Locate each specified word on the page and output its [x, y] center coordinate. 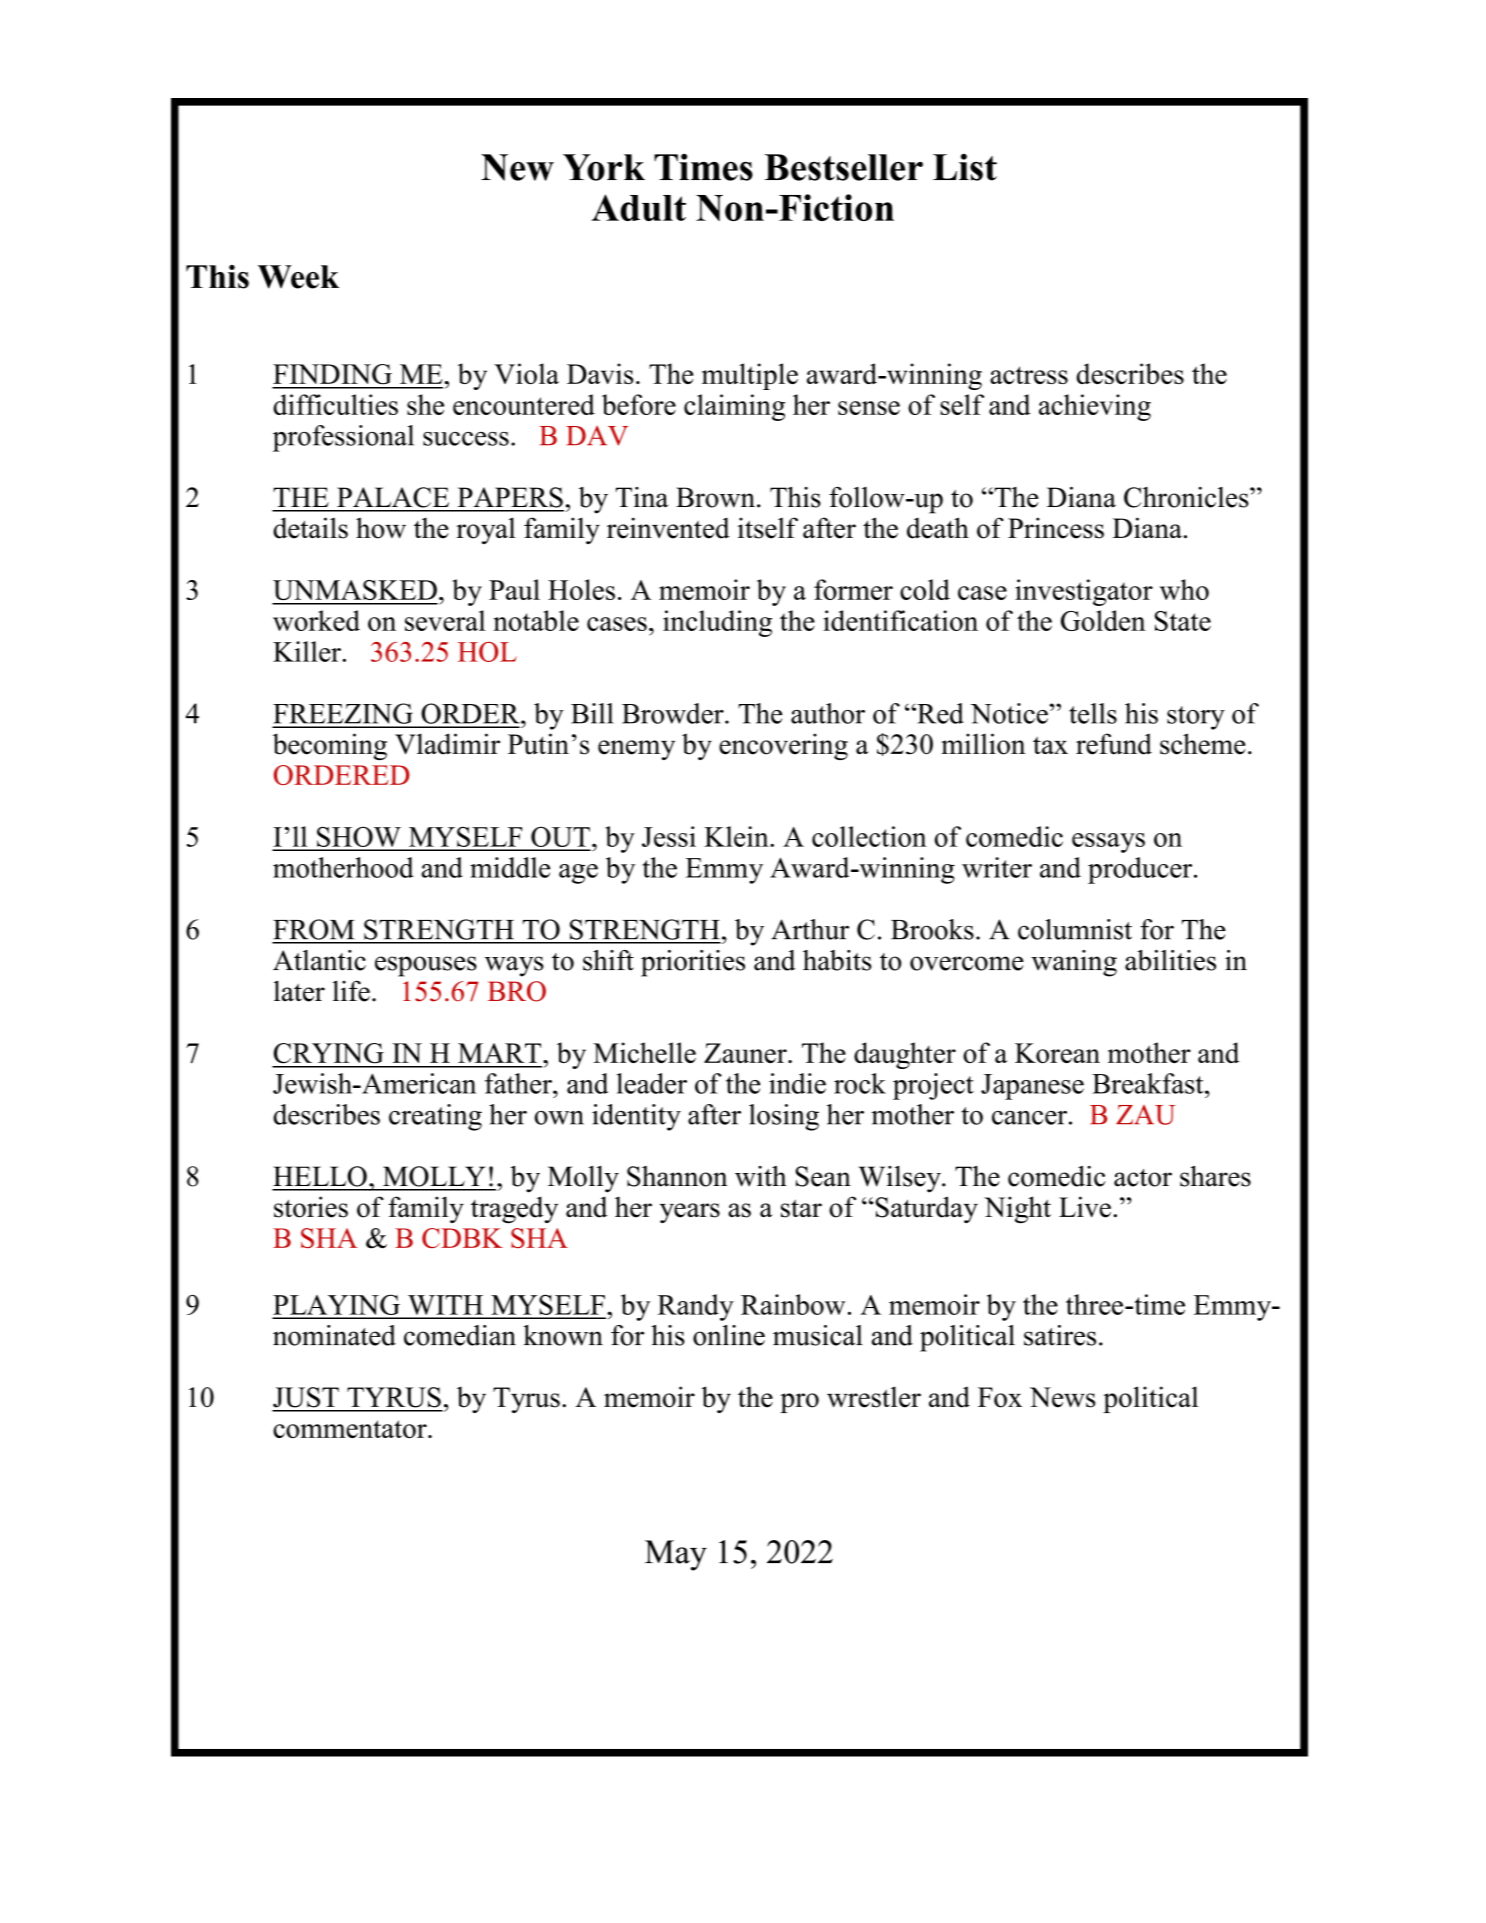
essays [1108, 843]
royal [485, 530]
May [676, 1555]
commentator [351, 1429]
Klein [737, 836]
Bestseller [843, 167]
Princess [1056, 528]
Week [298, 277]
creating [435, 1117]
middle [510, 867]
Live [1085, 1207]
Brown [715, 497]
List [965, 167]
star [801, 1208]
